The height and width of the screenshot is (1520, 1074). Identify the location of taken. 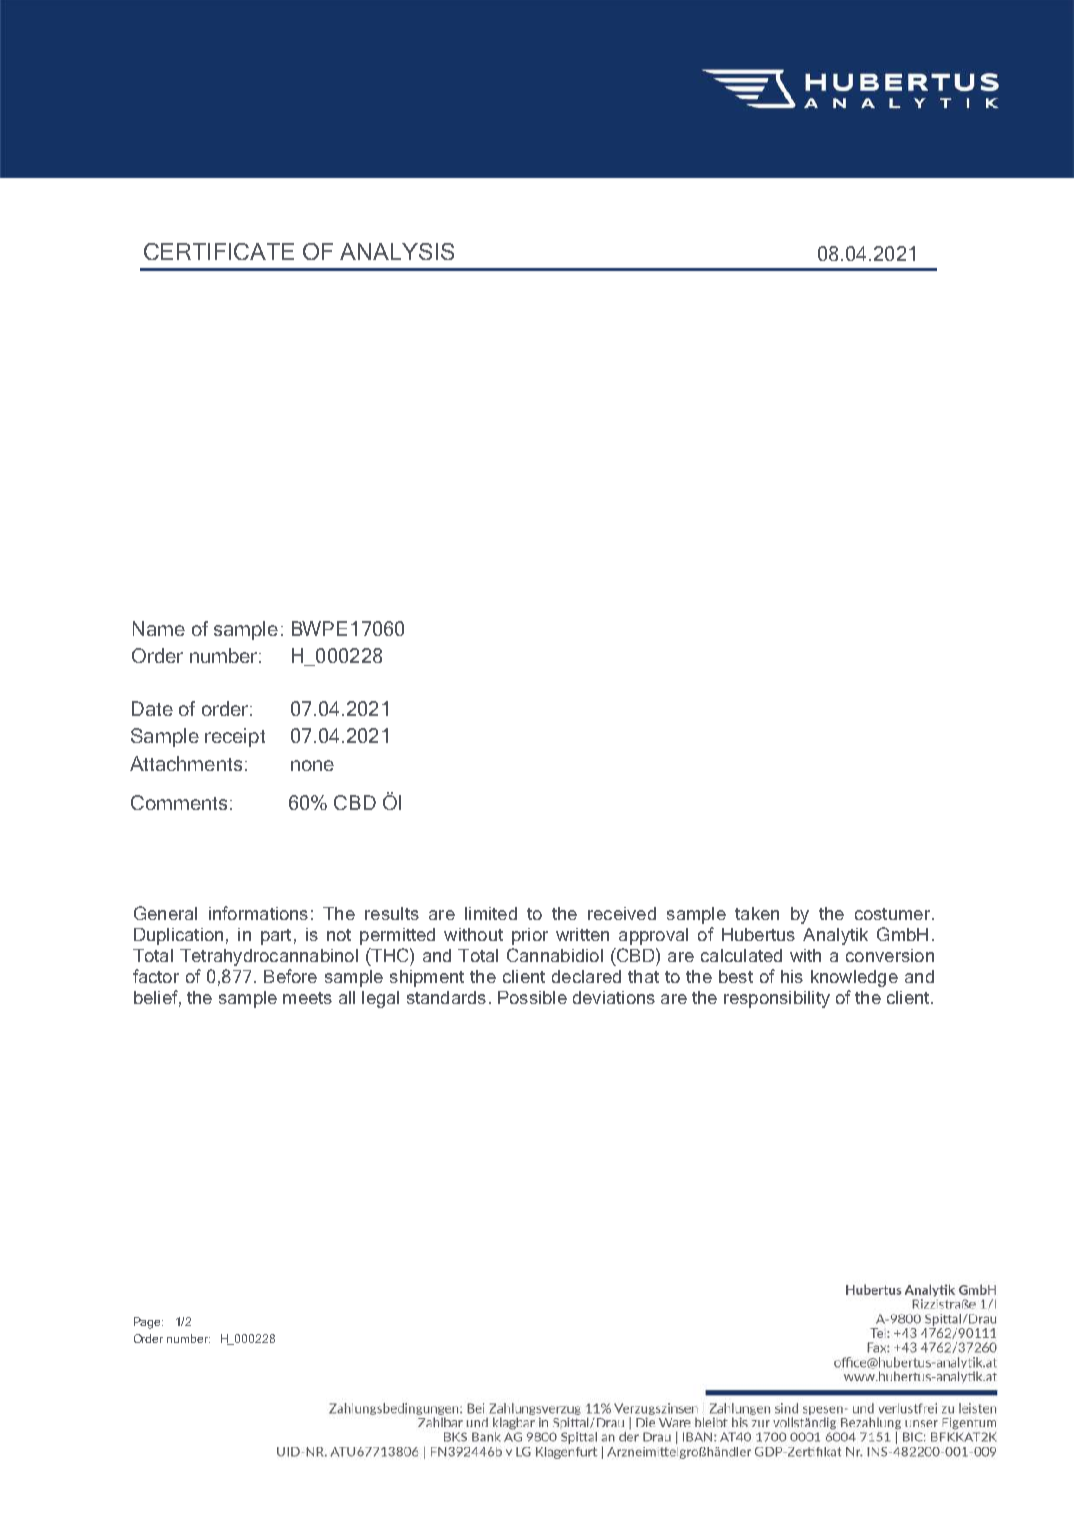
(757, 913).
